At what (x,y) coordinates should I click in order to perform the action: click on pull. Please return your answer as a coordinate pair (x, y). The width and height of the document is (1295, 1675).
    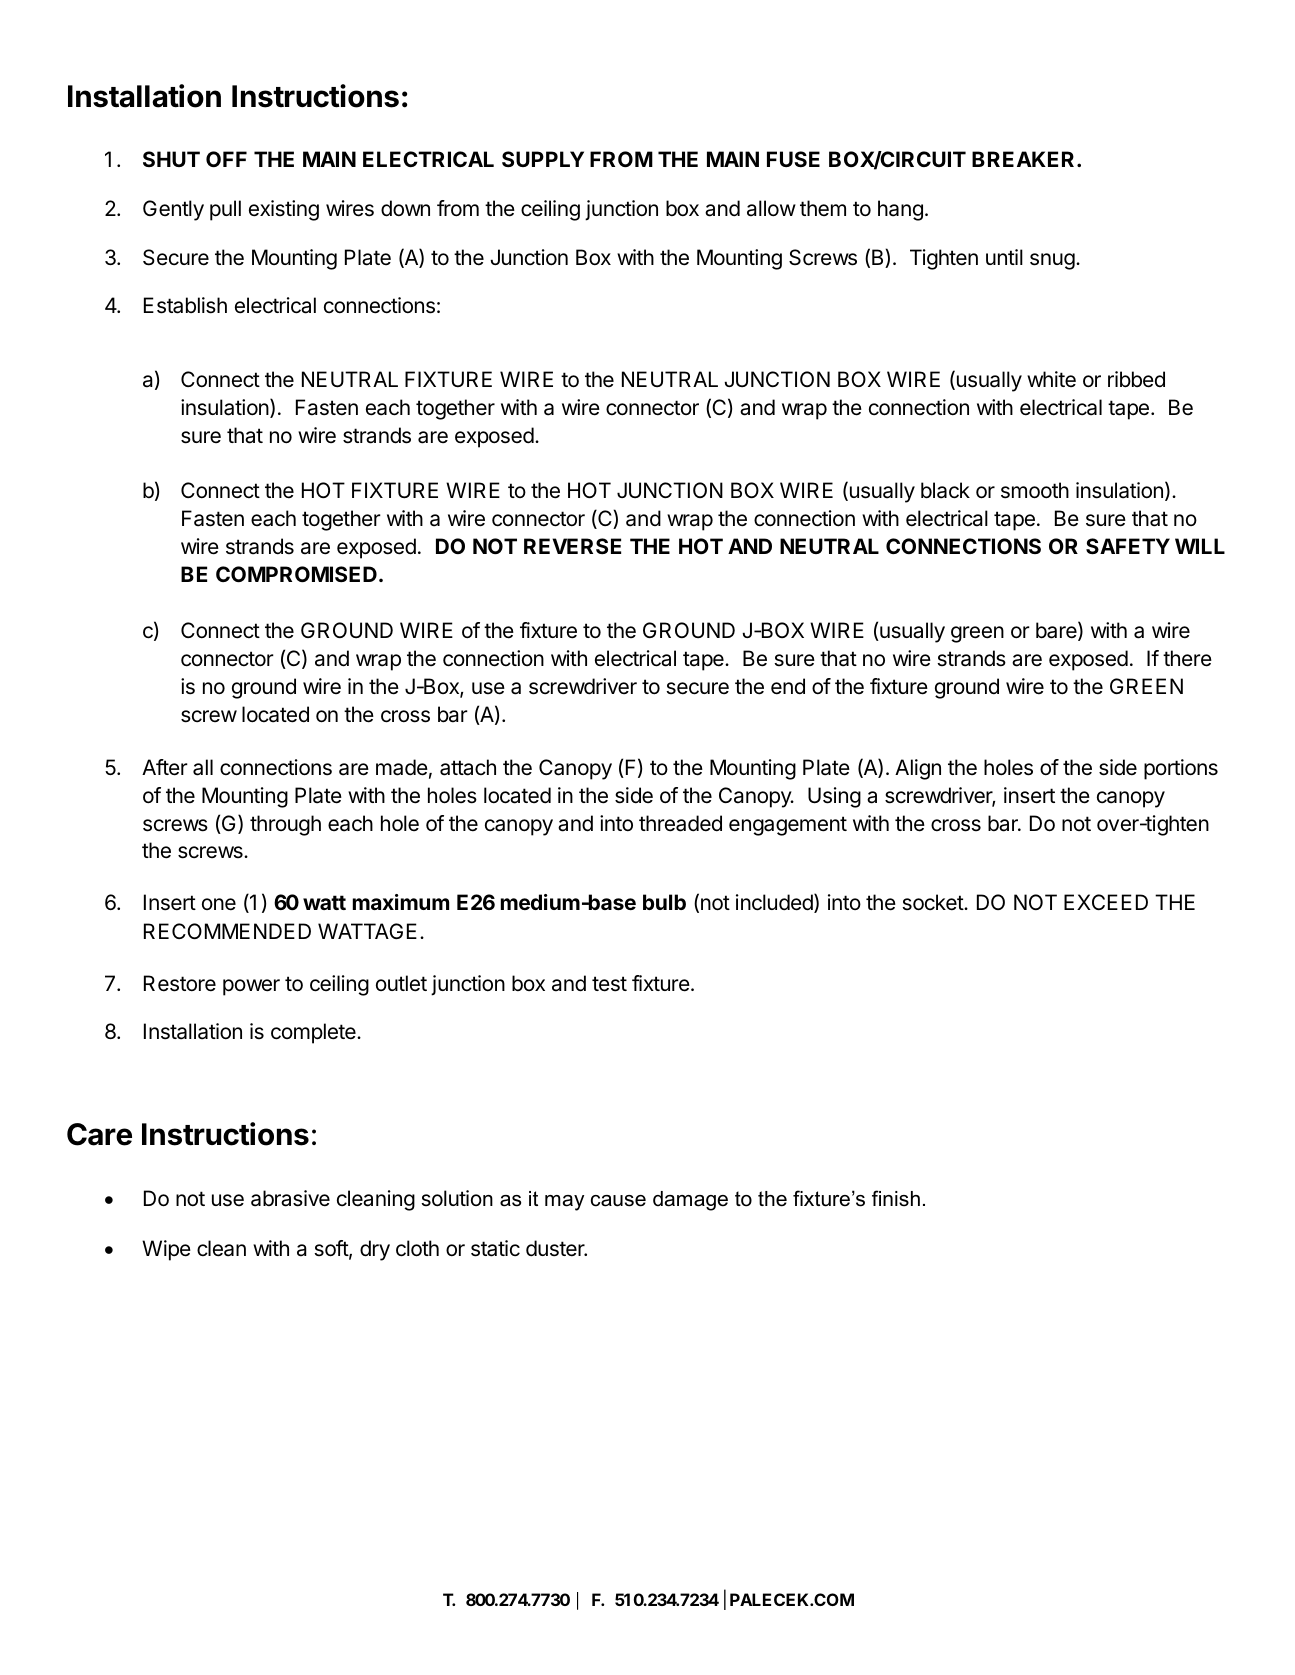
    Looking at the image, I should click on (225, 210).
